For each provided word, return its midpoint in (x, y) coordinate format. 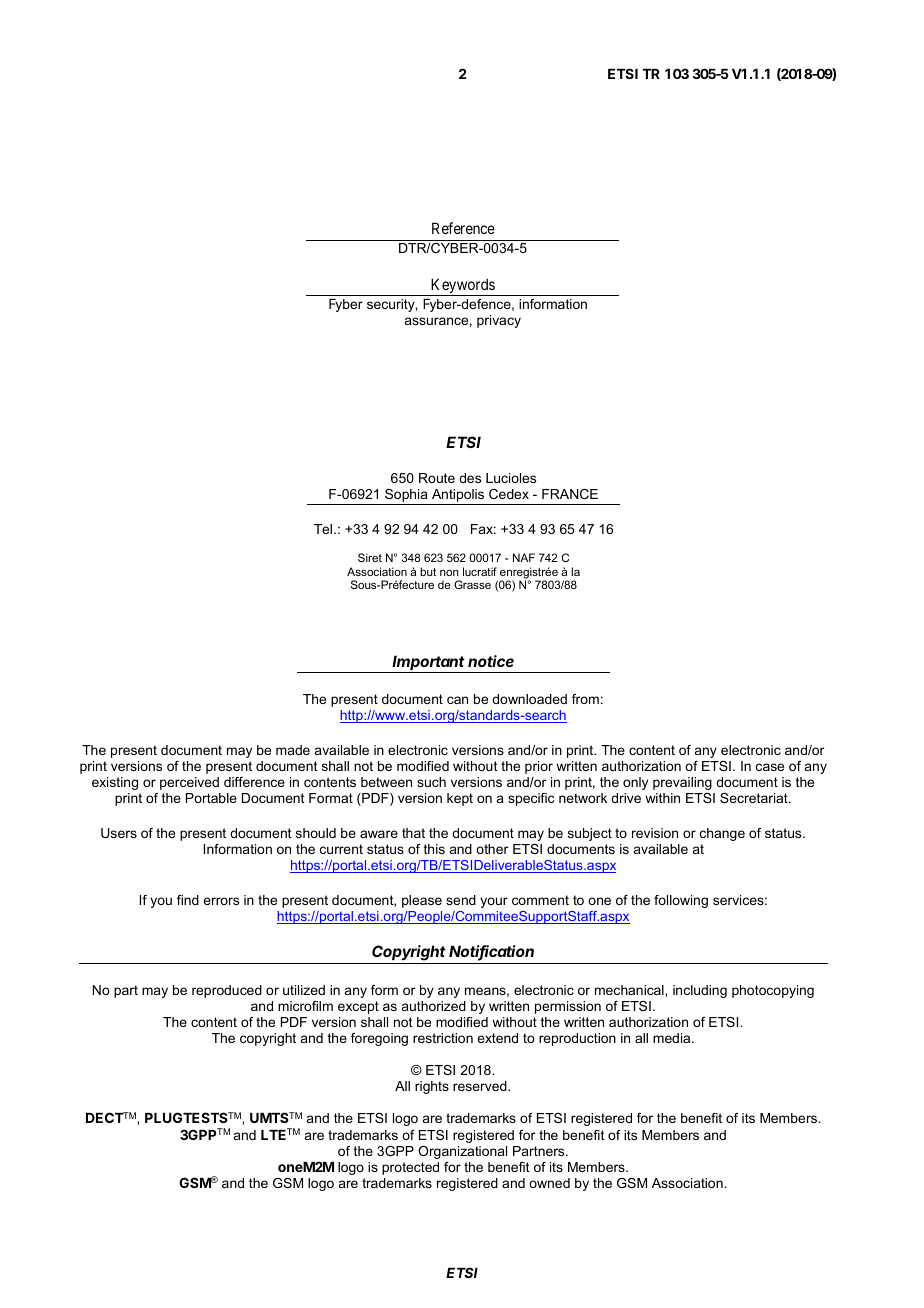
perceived (189, 783)
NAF (524, 557)
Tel (324, 529)
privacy (499, 321)
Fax (483, 529)
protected (410, 1168)
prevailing (682, 783)
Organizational (462, 1152)
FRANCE (570, 494)
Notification (491, 952)
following (681, 901)
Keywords (462, 287)
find (188, 900)
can (457, 700)
